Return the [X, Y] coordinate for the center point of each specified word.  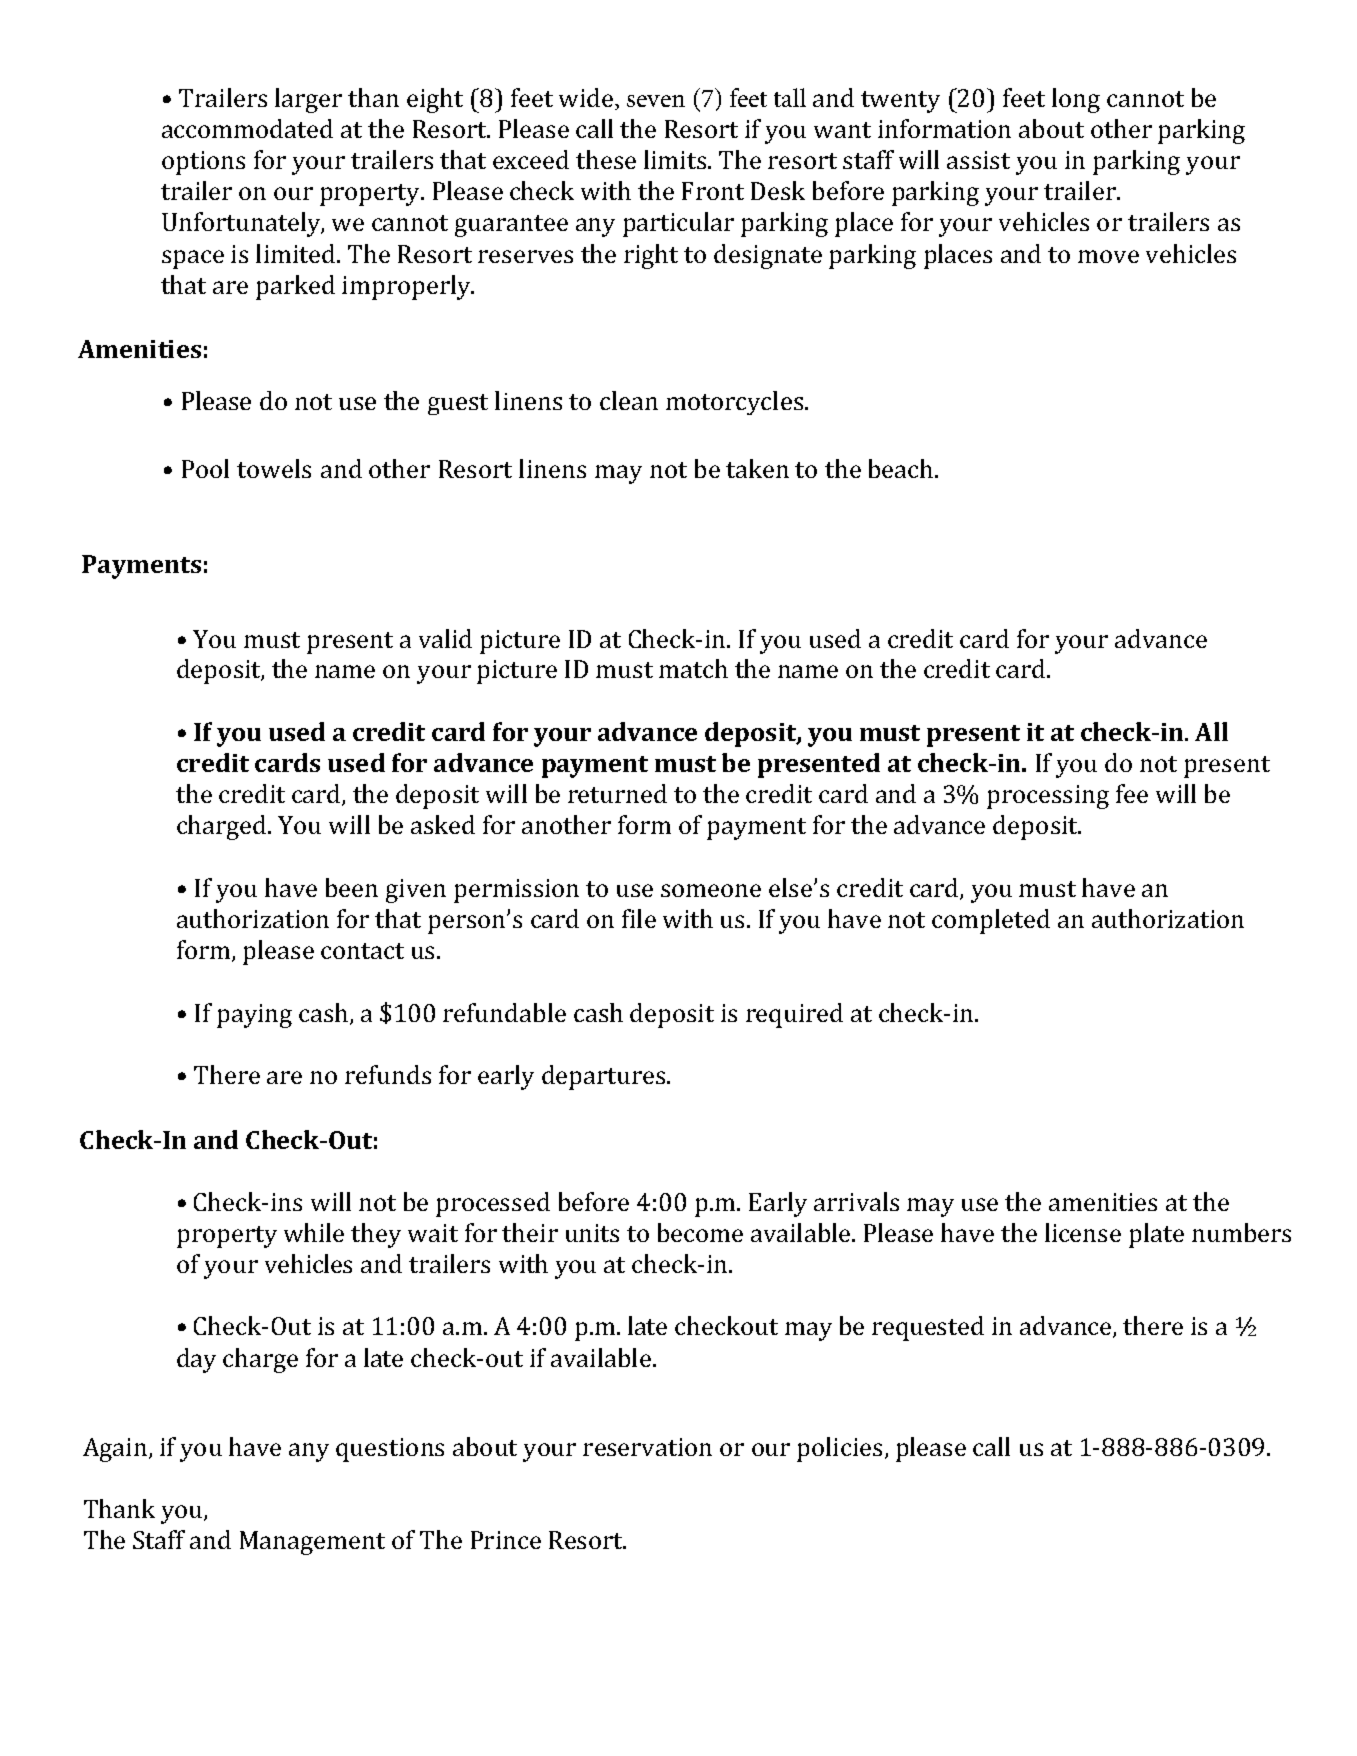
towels [274, 468]
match [693, 668]
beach [902, 468]
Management [312, 1543]
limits [675, 159]
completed [991, 921]
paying [254, 1016]
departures [603, 1077]
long [1076, 100]
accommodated [247, 128]
